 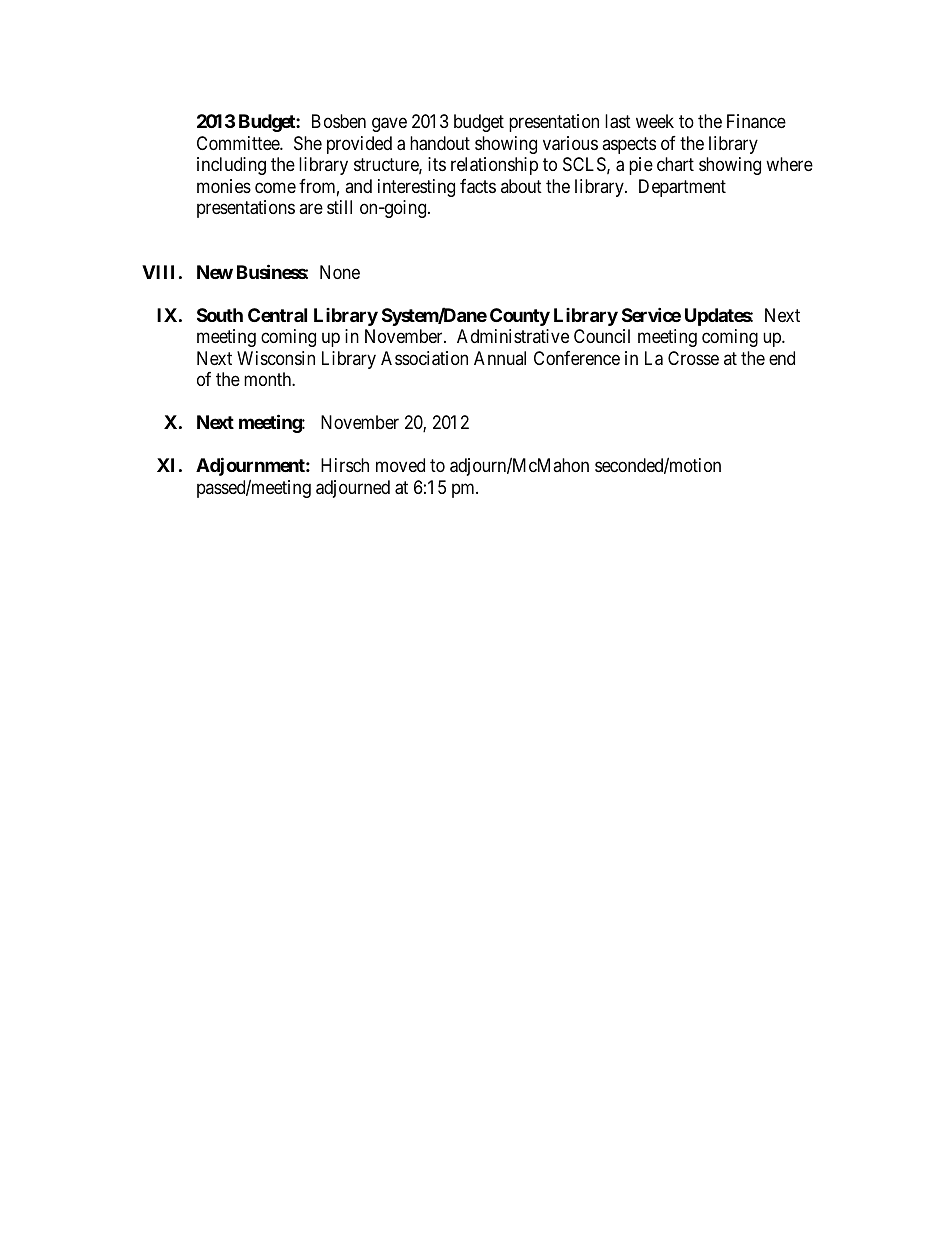 I want to click on Annual, so click(x=500, y=358).
